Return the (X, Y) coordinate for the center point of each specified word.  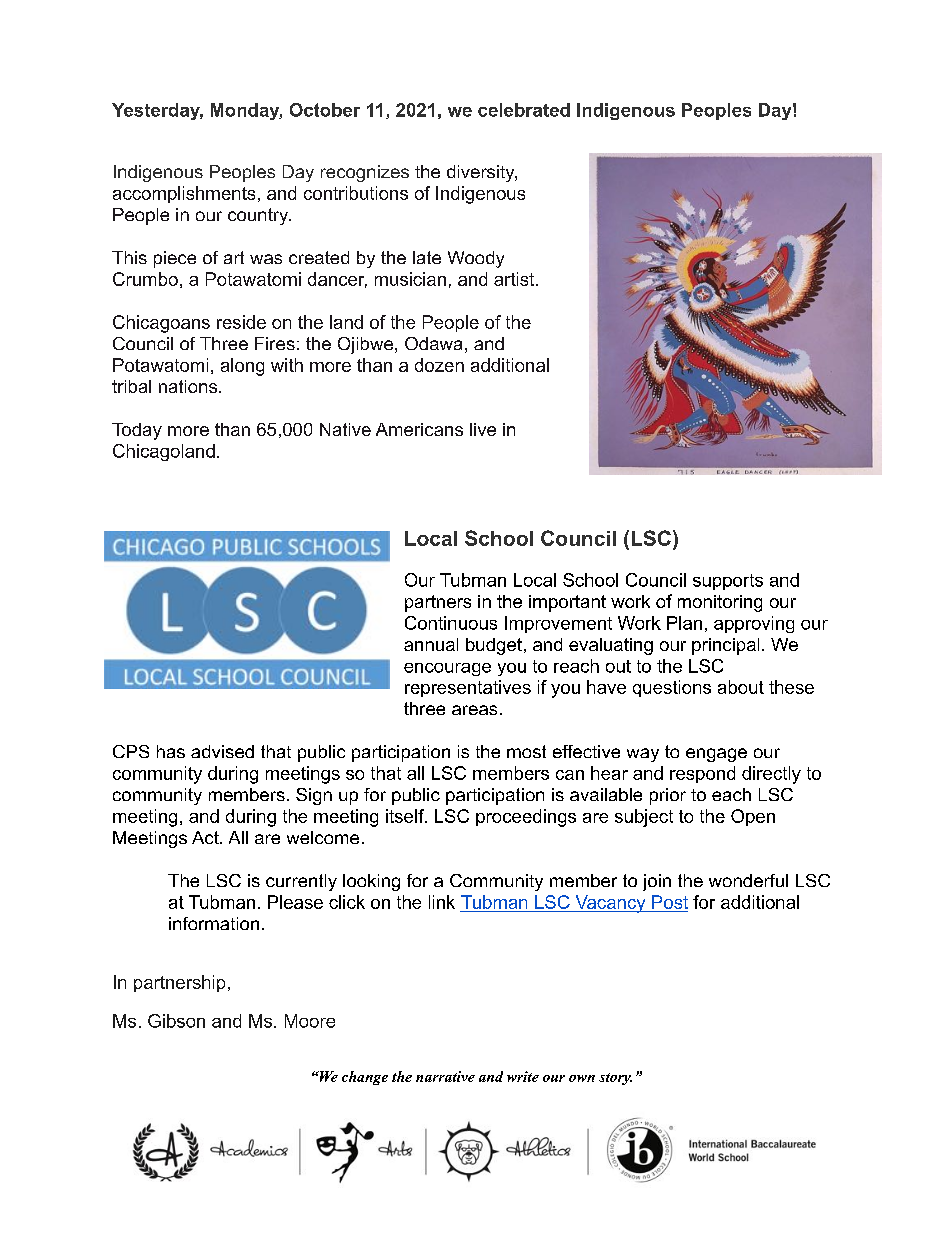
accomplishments (184, 194)
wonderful (748, 880)
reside (241, 322)
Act (206, 837)
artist (515, 279)
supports (728, 582)
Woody (476, 259)
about (741, 687)
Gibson (176, 1021)
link (442, 902)
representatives (468, 688)
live (483, 429)
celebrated (524, 110)
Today (137, 431)
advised (222, 751)
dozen (439, 365)
